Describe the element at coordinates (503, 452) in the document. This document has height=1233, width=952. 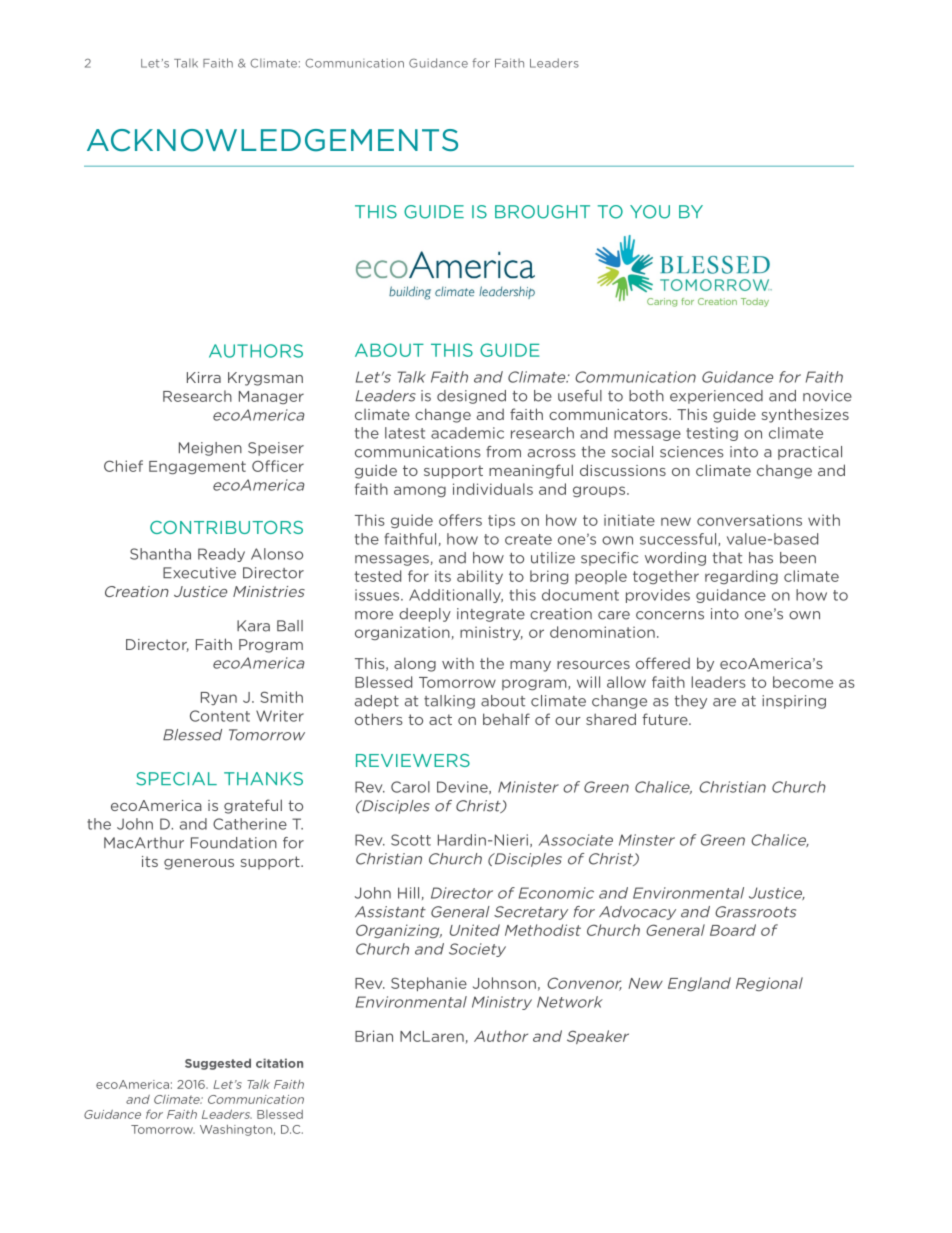
I see `from` at that location.
